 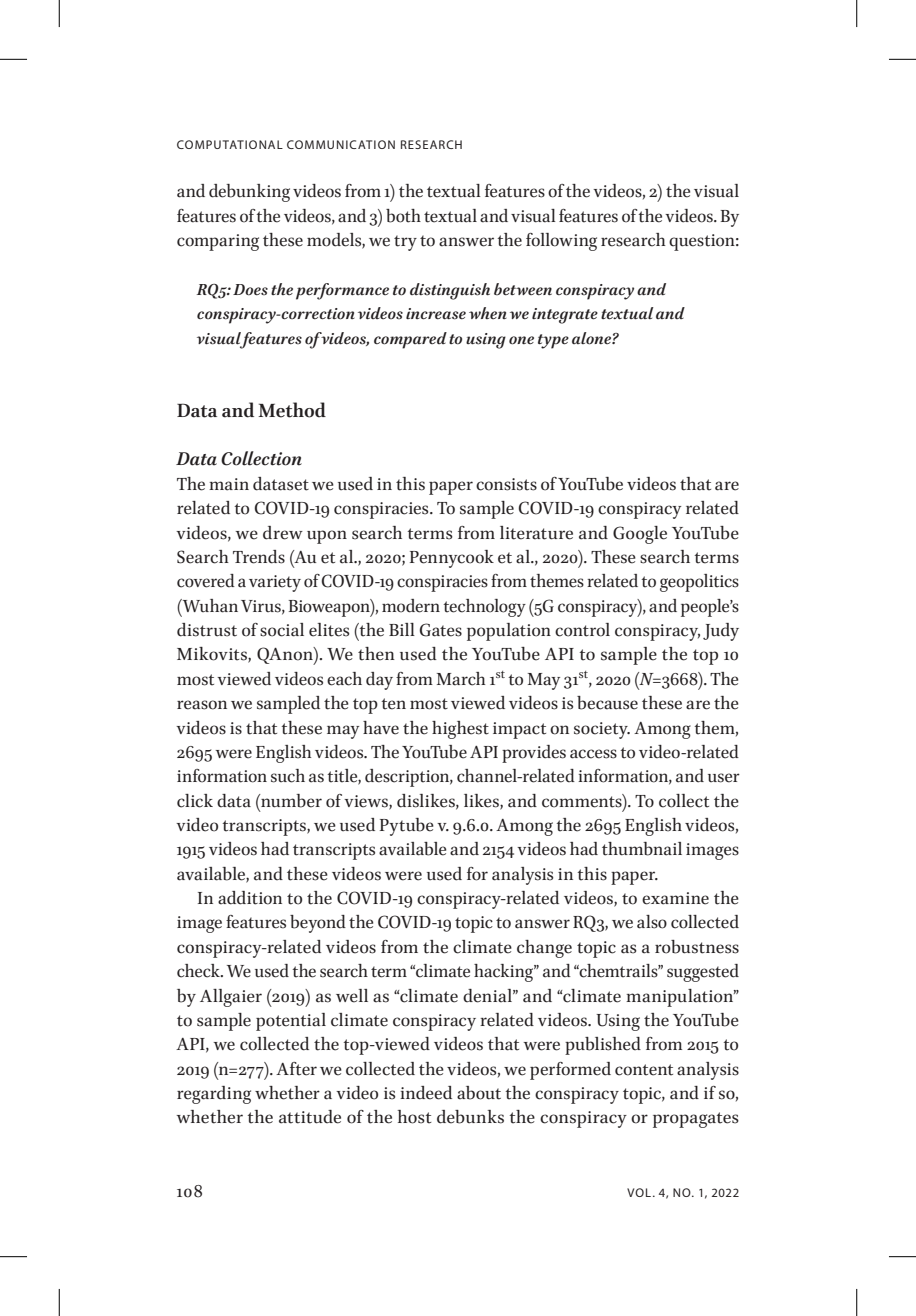 I want to click on debunking, so click(x=249, y=193).
